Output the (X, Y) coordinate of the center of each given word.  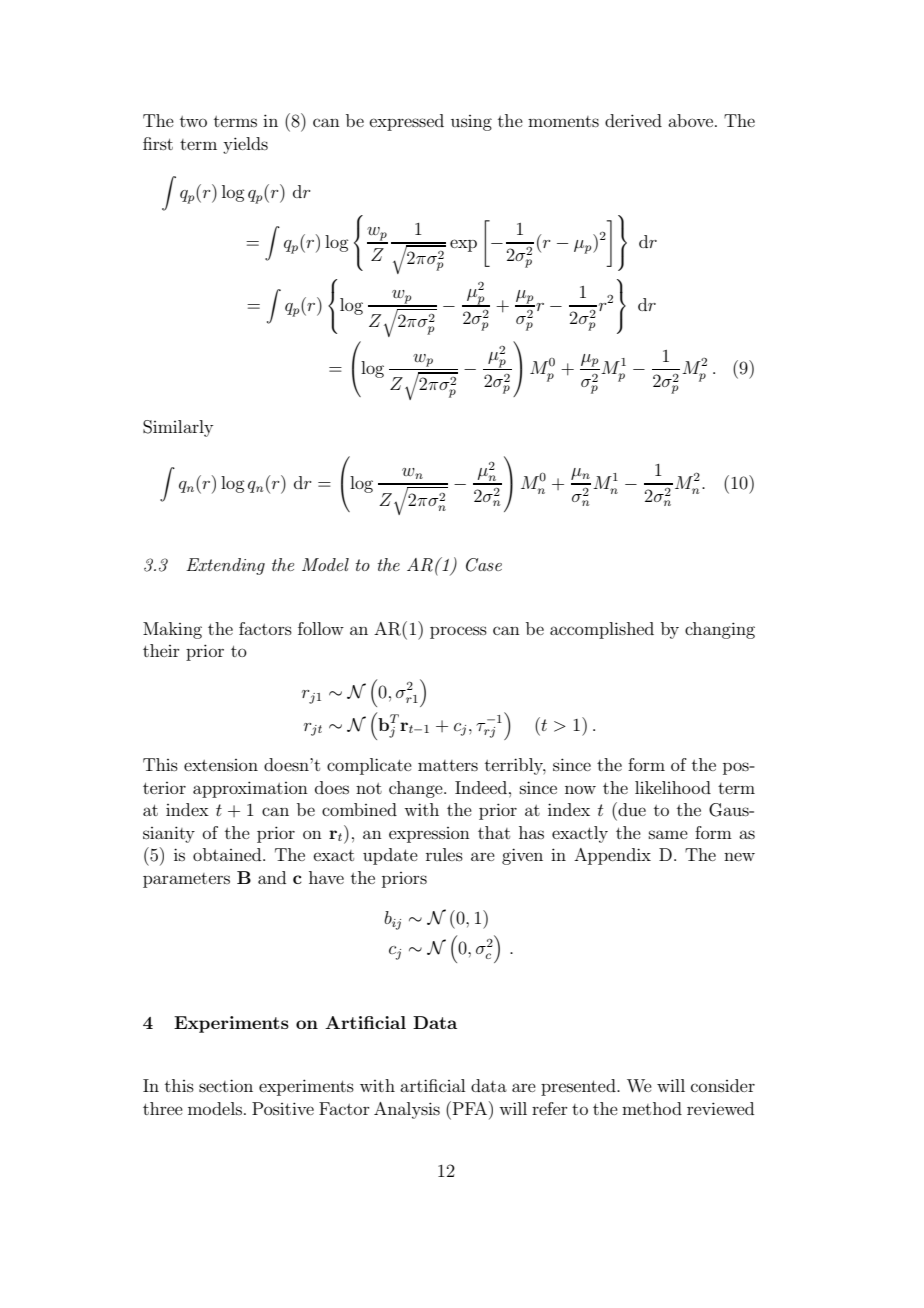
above (690, 120)
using (471, 123)
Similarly (178, 428)
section (226, 1085)
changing (720, 630)
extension (221, 765)
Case (484, 565)
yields (245, 145)
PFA (470, 1108)
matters (448, 765)
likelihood (673, 787)
